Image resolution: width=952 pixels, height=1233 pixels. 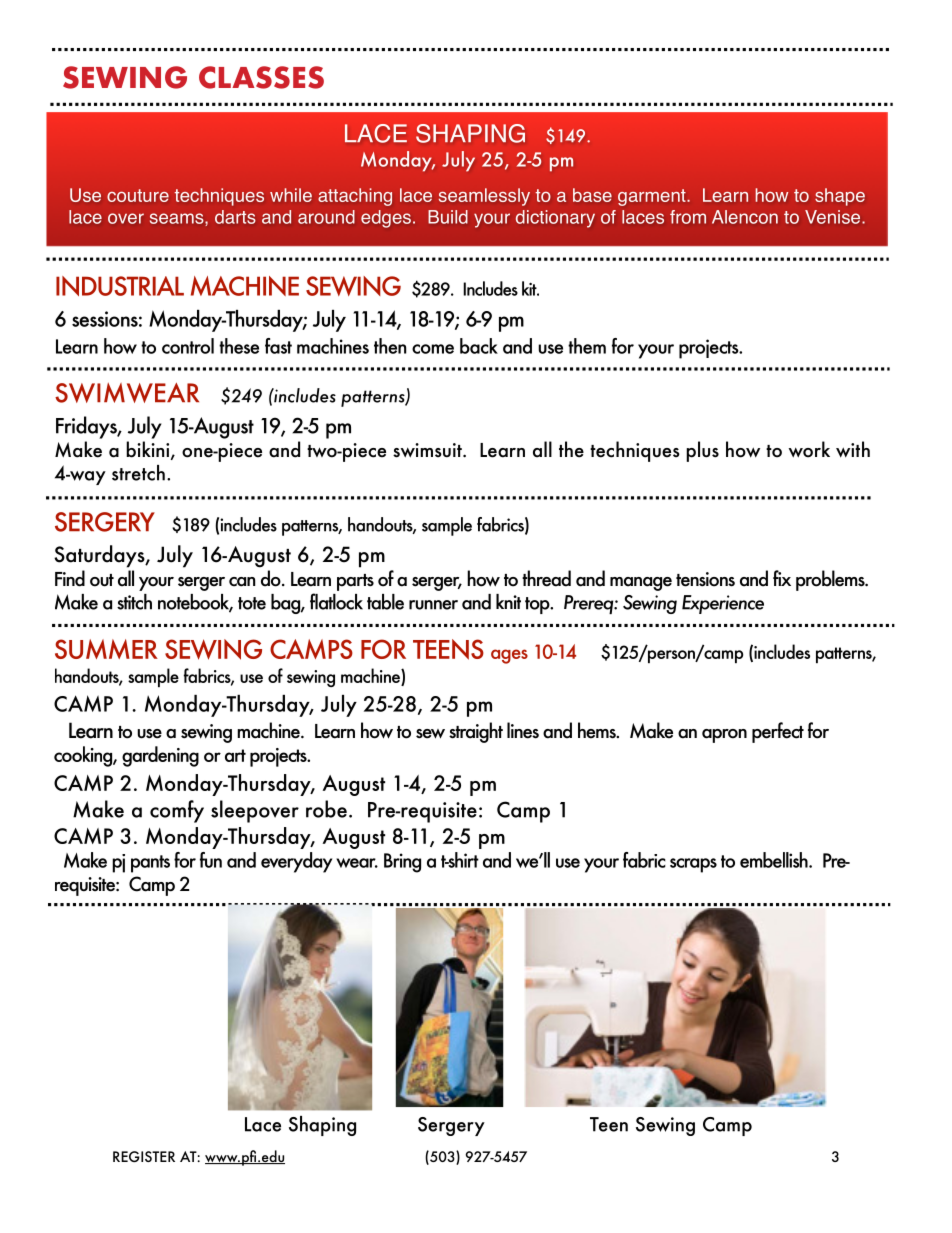 What do you see at coordinates (402, 863) in the page?
I see `Bring` at bounding box center [402, 863].
